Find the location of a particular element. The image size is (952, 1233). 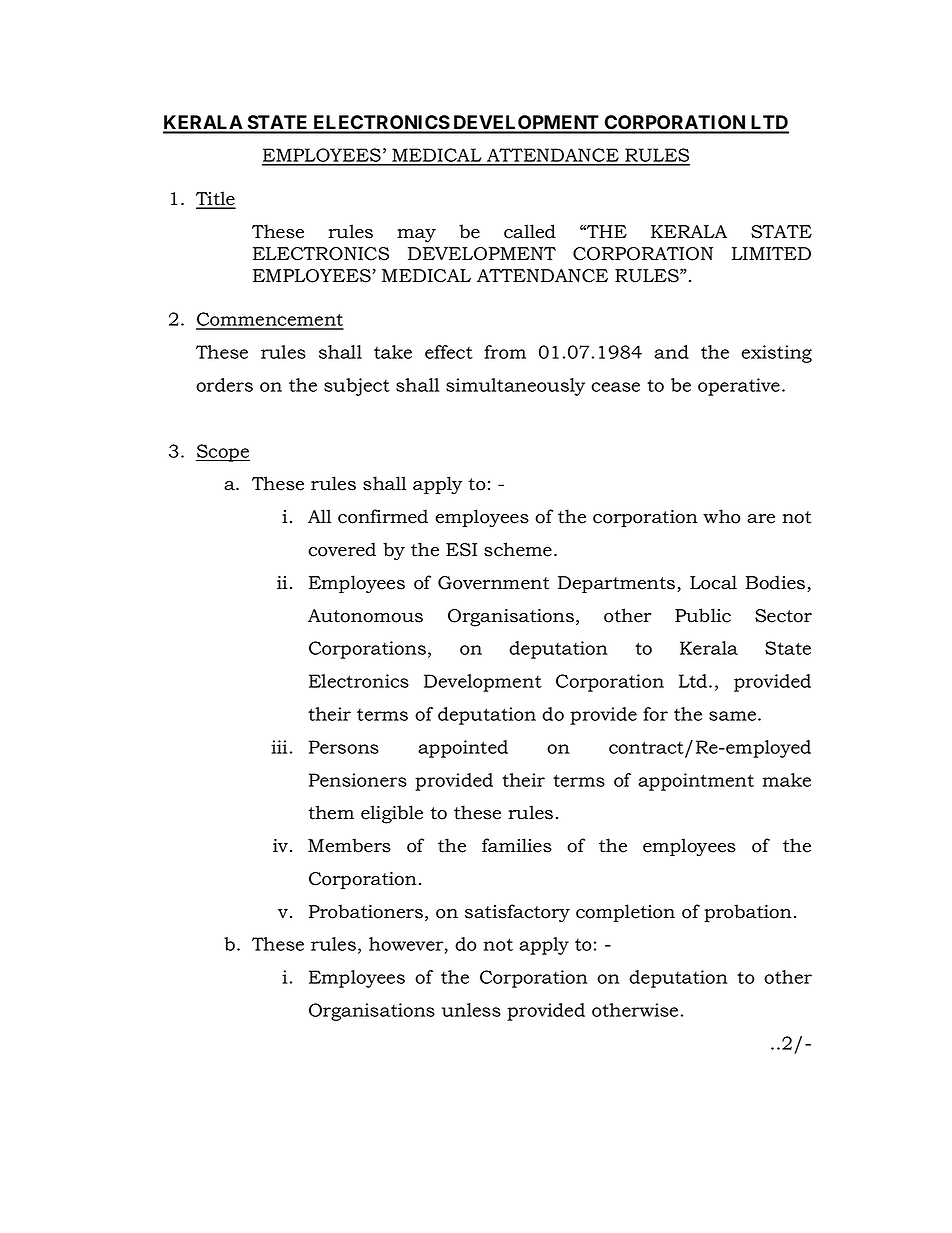

LIMITED is located at coordinates (771, 253).
